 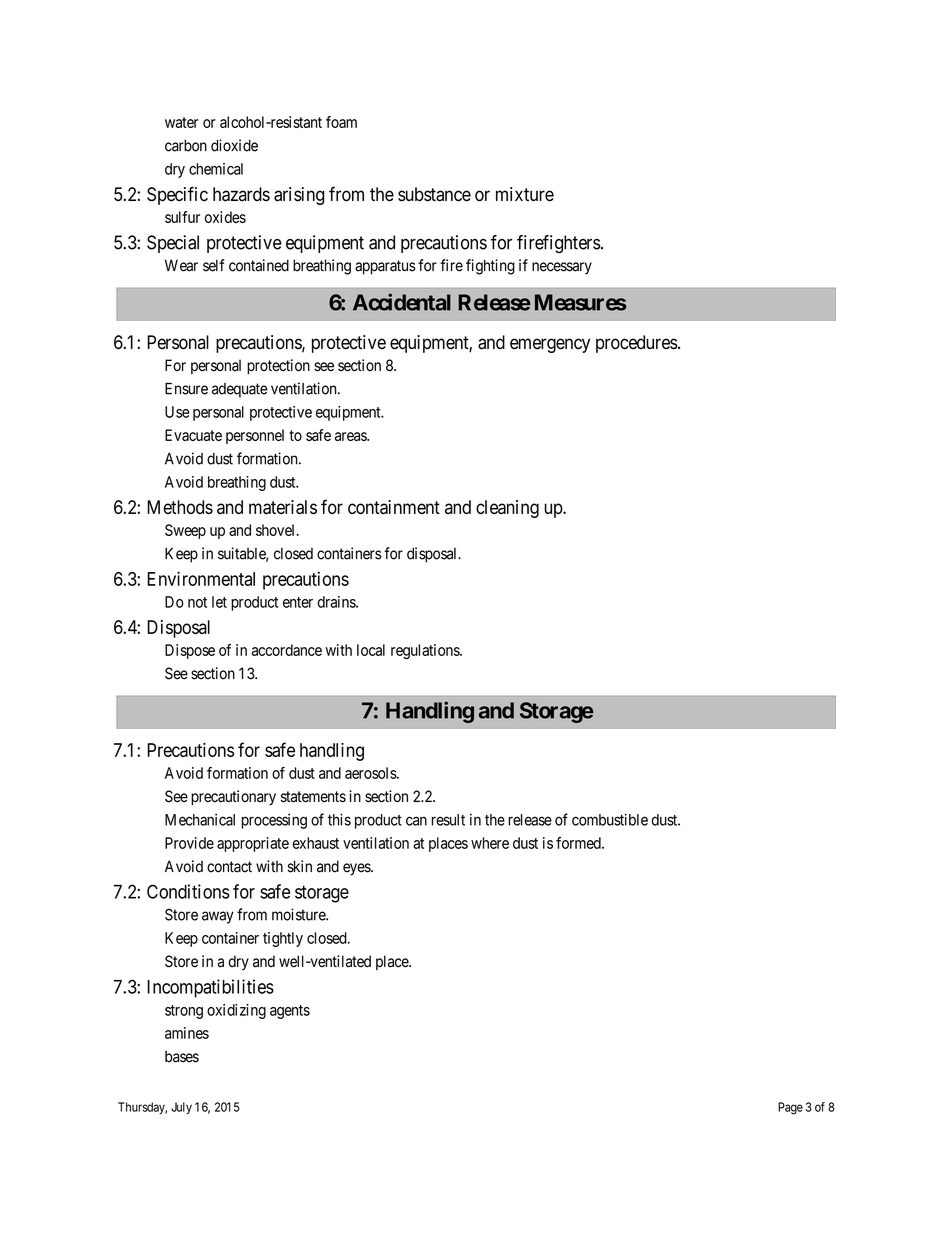 What do you see at coordinates (525, 194) in the page?
I see `mixture` at bounding box center [525, 194].
